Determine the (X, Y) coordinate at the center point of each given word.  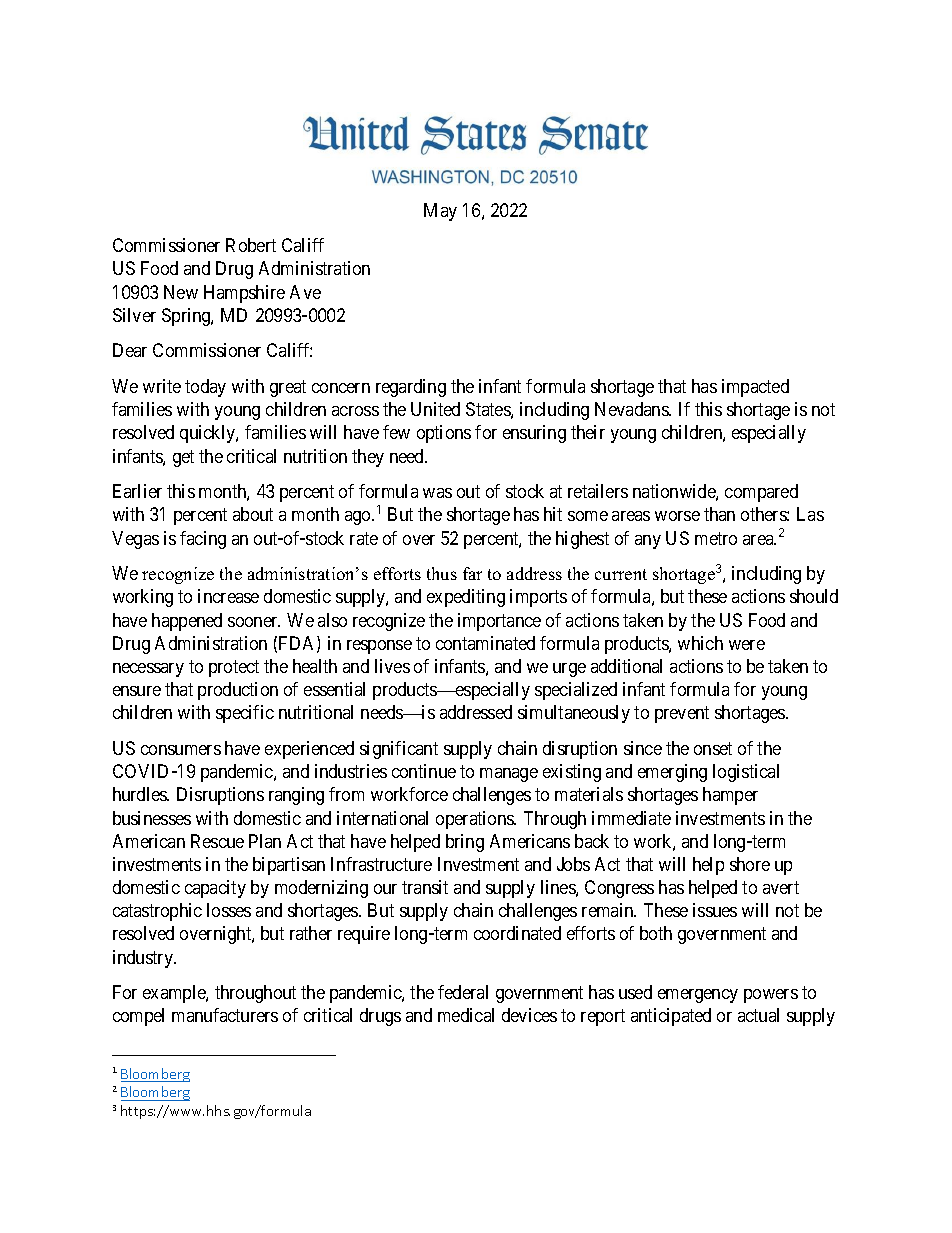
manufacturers (225, 1015)
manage (509, 775)
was (437, 493)
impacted (755, 388)
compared (761, 493)
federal (463, 992)
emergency (698, 996)
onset (713, 748)
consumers (181, 750)
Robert (251, 245)
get (183, 458)
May (440, 212)
